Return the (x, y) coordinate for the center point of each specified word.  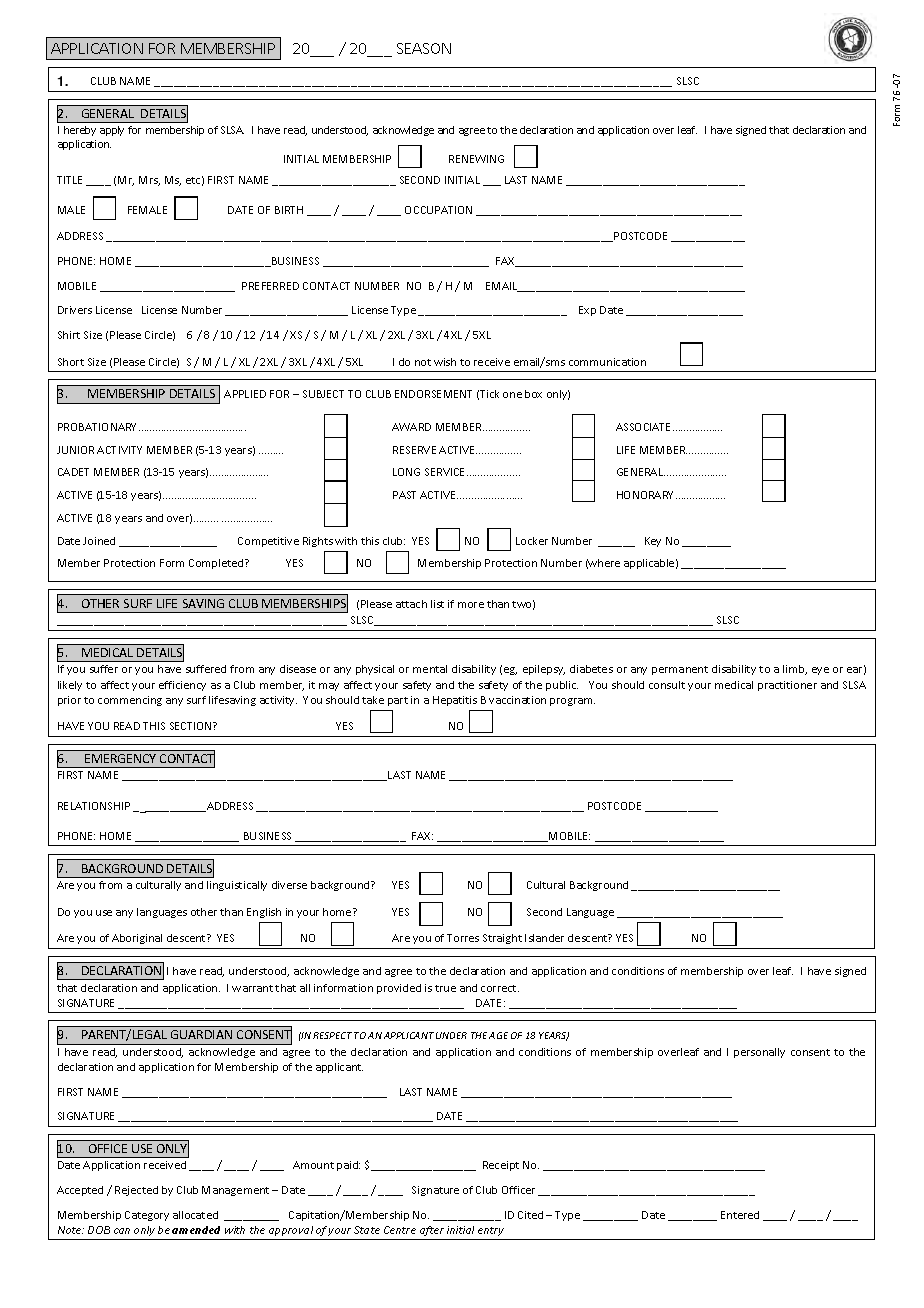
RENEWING (476, 159)
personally (759, 1053)
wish (445, 362)
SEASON (424, 48)
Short (71, 362)
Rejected (136, 1191)
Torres (463, 938)
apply (112, 131)
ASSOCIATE (645, 427)
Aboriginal (137, 939)
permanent (680, 670)
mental (430, 669)
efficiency (182, 686)
